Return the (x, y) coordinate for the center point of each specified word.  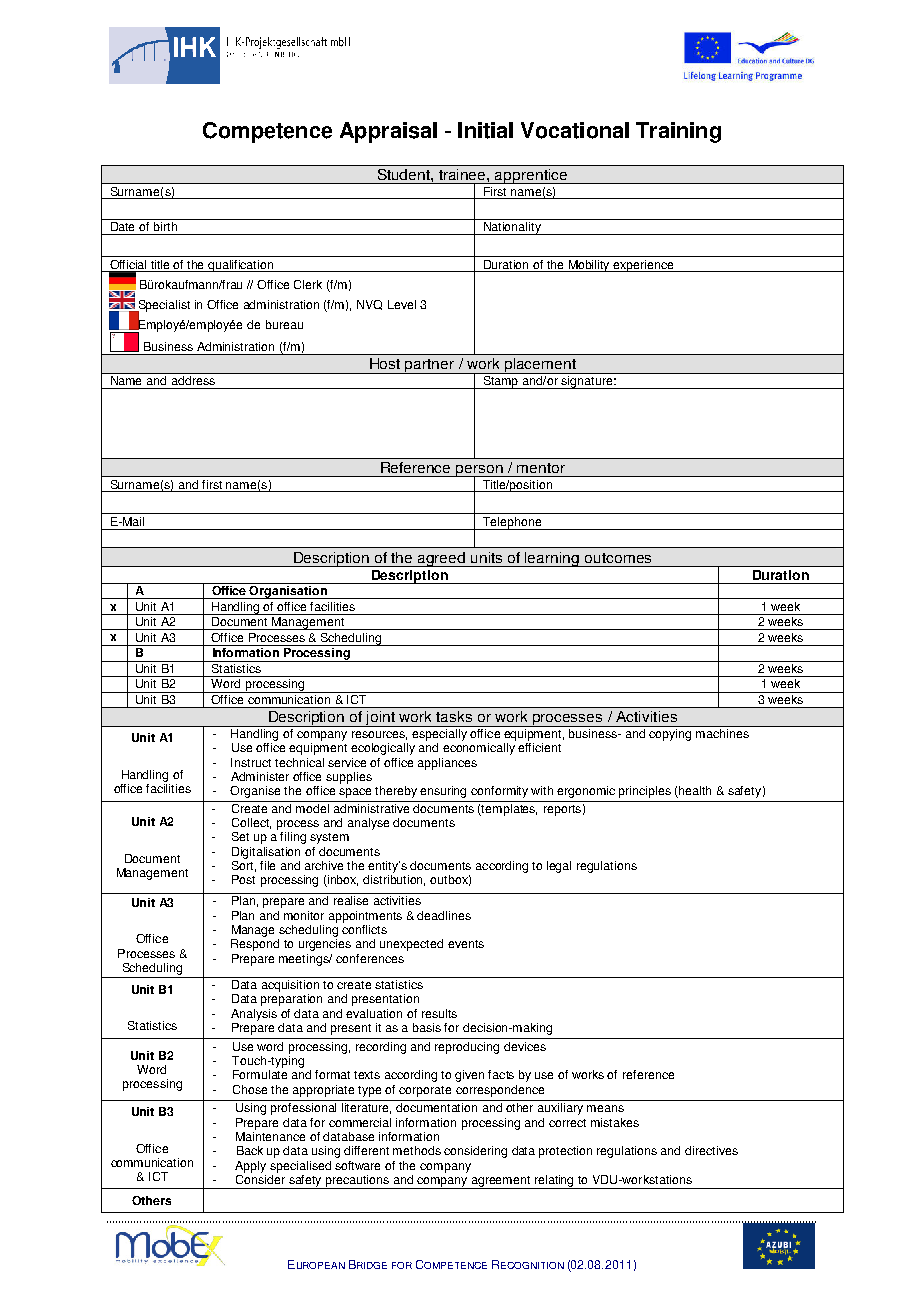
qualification (241, 266)
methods (417, 1150)
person (479, 472)
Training (678, 132)
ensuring (443, 792)
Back (250, 1150)
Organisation (288, 591)
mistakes (615, 1122)
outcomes (618, 558)
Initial (485, 130)
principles (645, 792)
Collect (251, 823)
